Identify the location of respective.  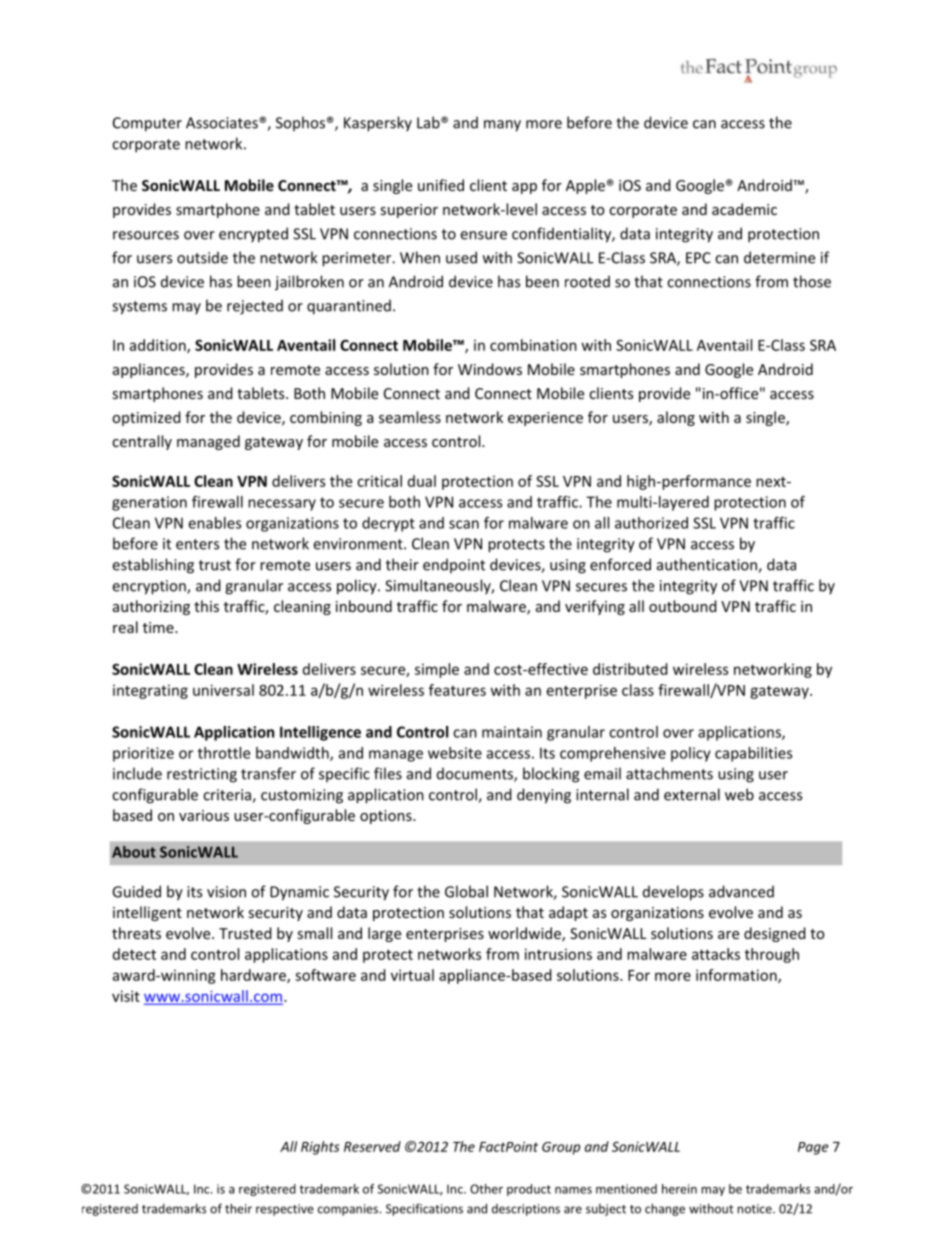
(285, 1210).
